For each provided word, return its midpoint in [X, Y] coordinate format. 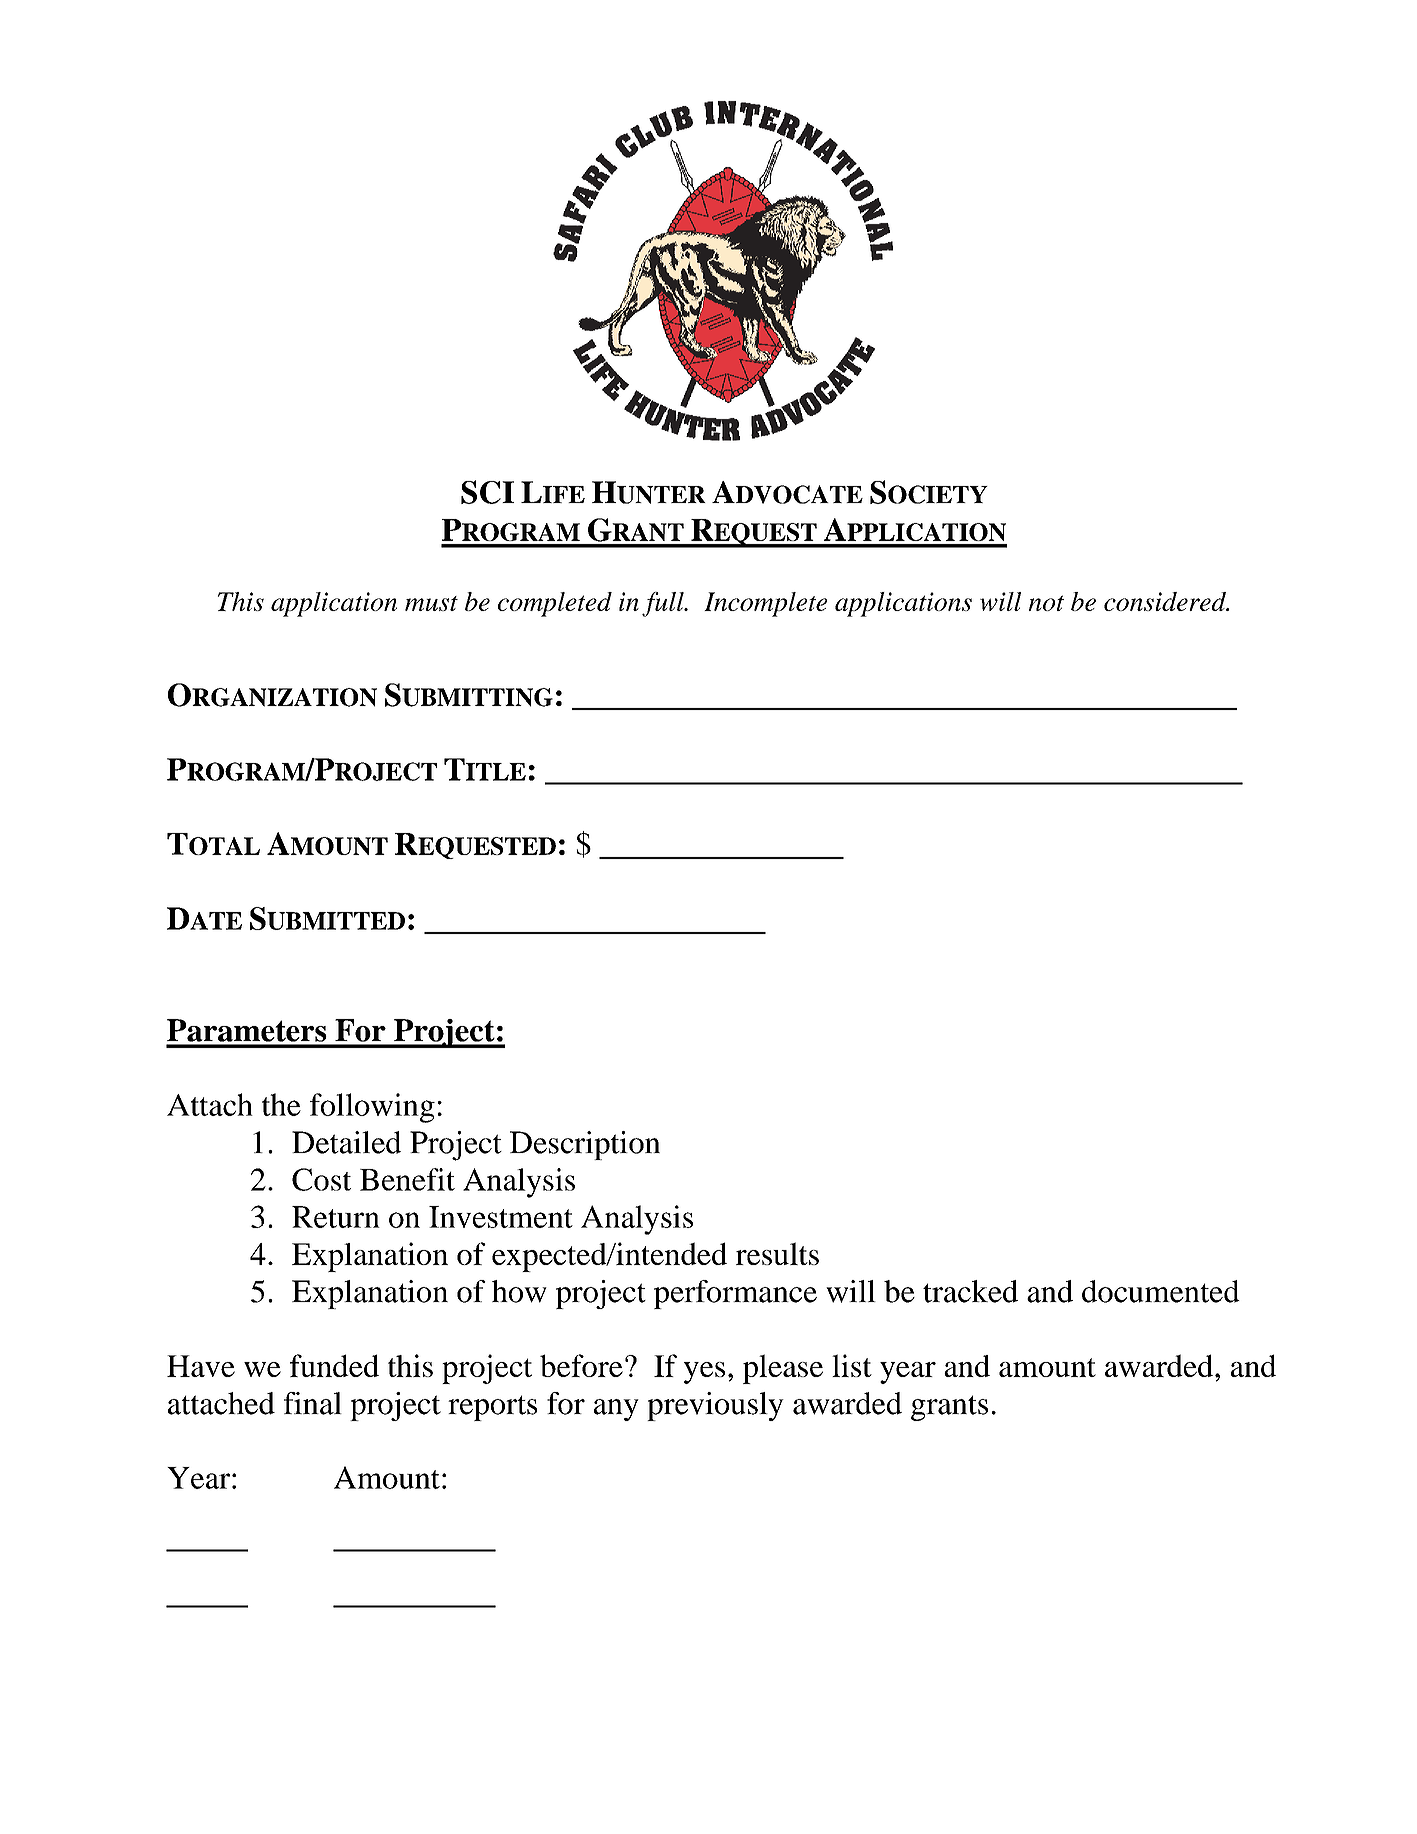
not [1046, 603]
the [281, 1104]
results [777, 1253]
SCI [487, 492]
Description [585, 1145]
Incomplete [765, 604]
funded [334, 1365]
